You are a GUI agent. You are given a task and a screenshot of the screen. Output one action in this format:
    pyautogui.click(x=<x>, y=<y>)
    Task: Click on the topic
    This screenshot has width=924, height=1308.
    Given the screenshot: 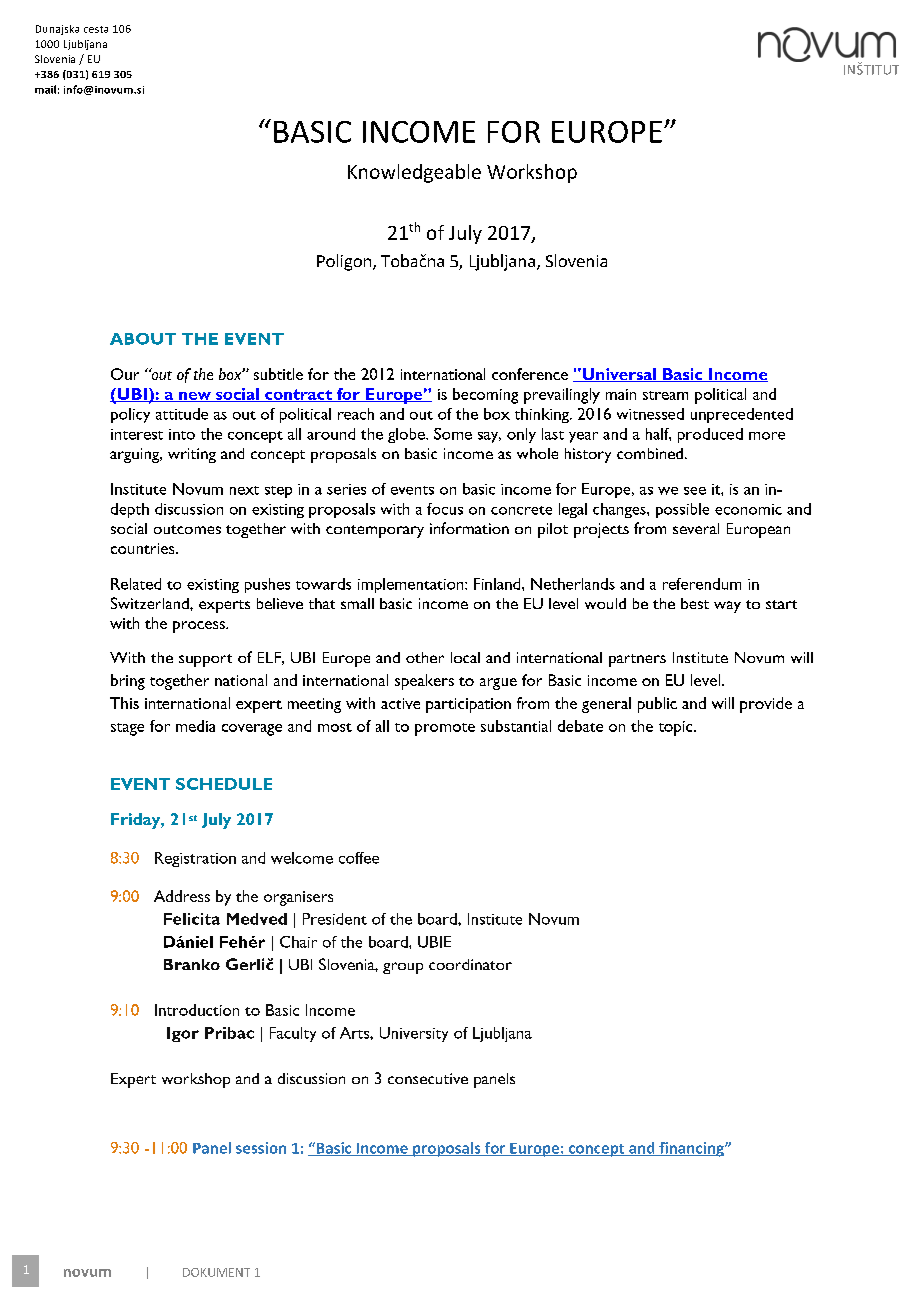 What is the action you would take?
    pyautogui.click(x=677, y=728)
